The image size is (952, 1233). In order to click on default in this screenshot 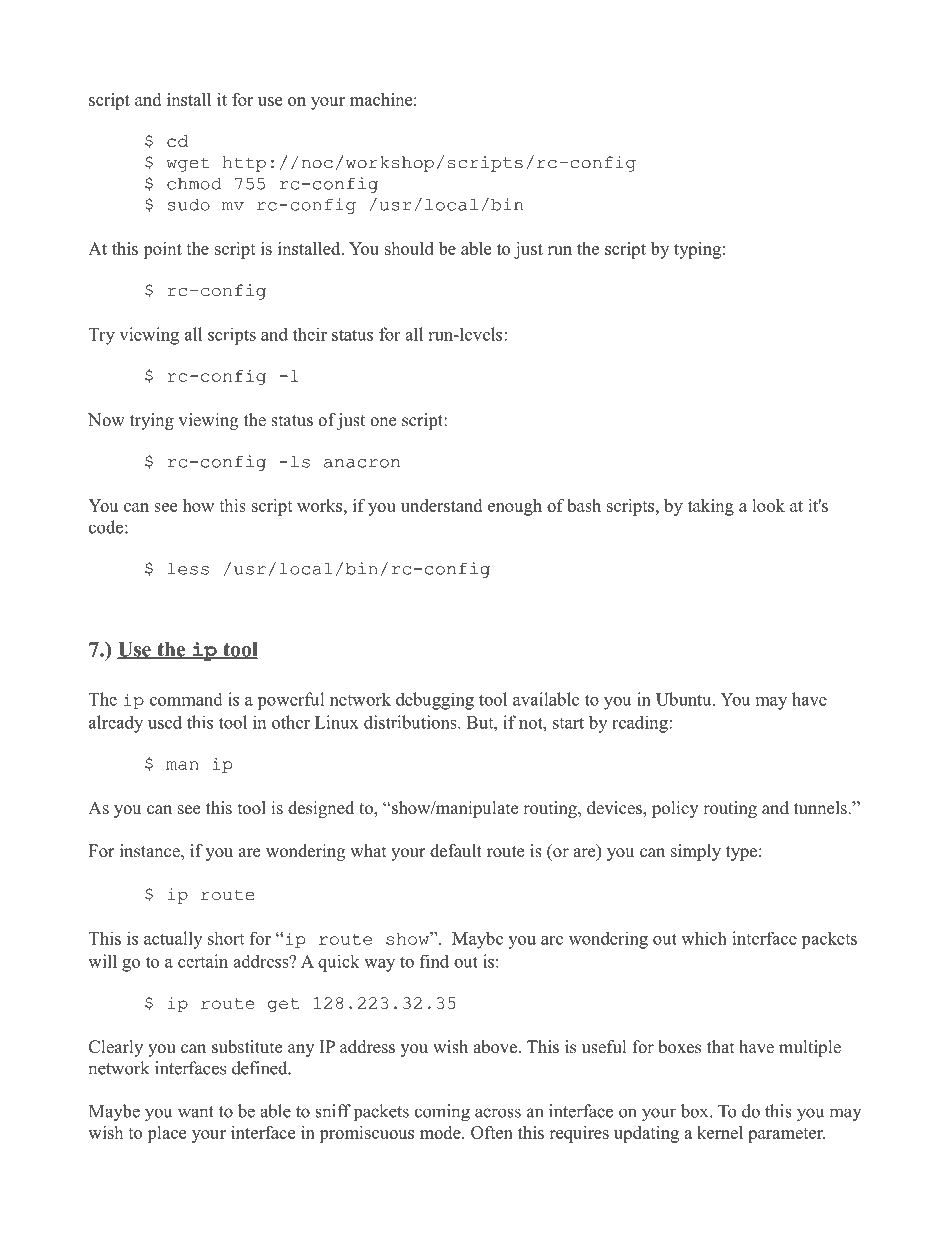, I will do `click(456, 851)`.
